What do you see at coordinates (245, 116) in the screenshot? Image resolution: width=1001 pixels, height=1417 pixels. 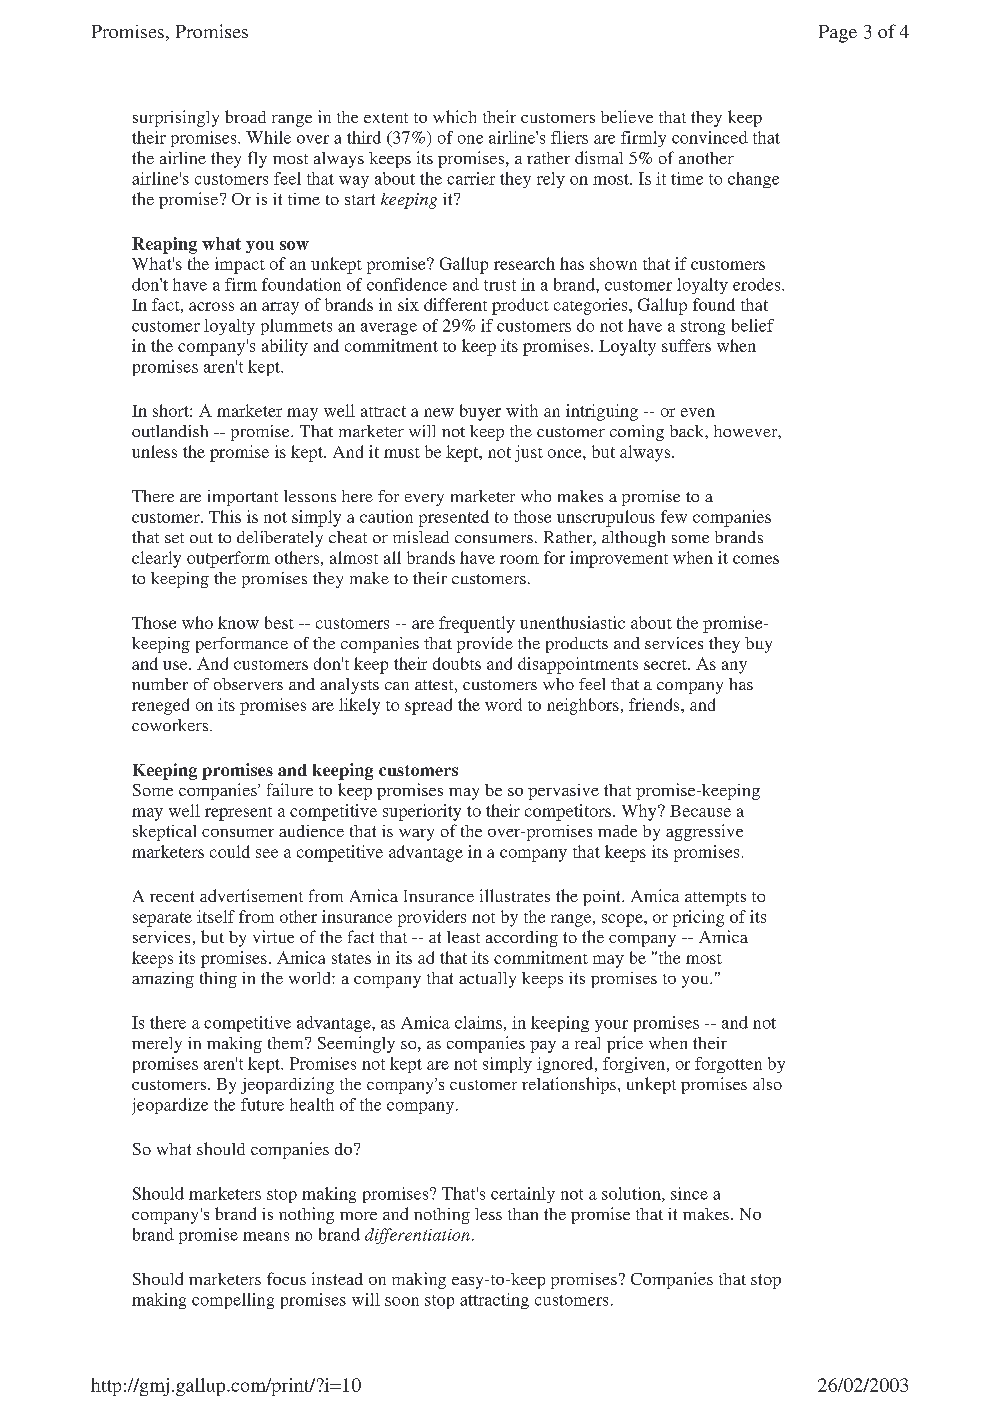 I see `broad` at bounding box center [245, 116].
